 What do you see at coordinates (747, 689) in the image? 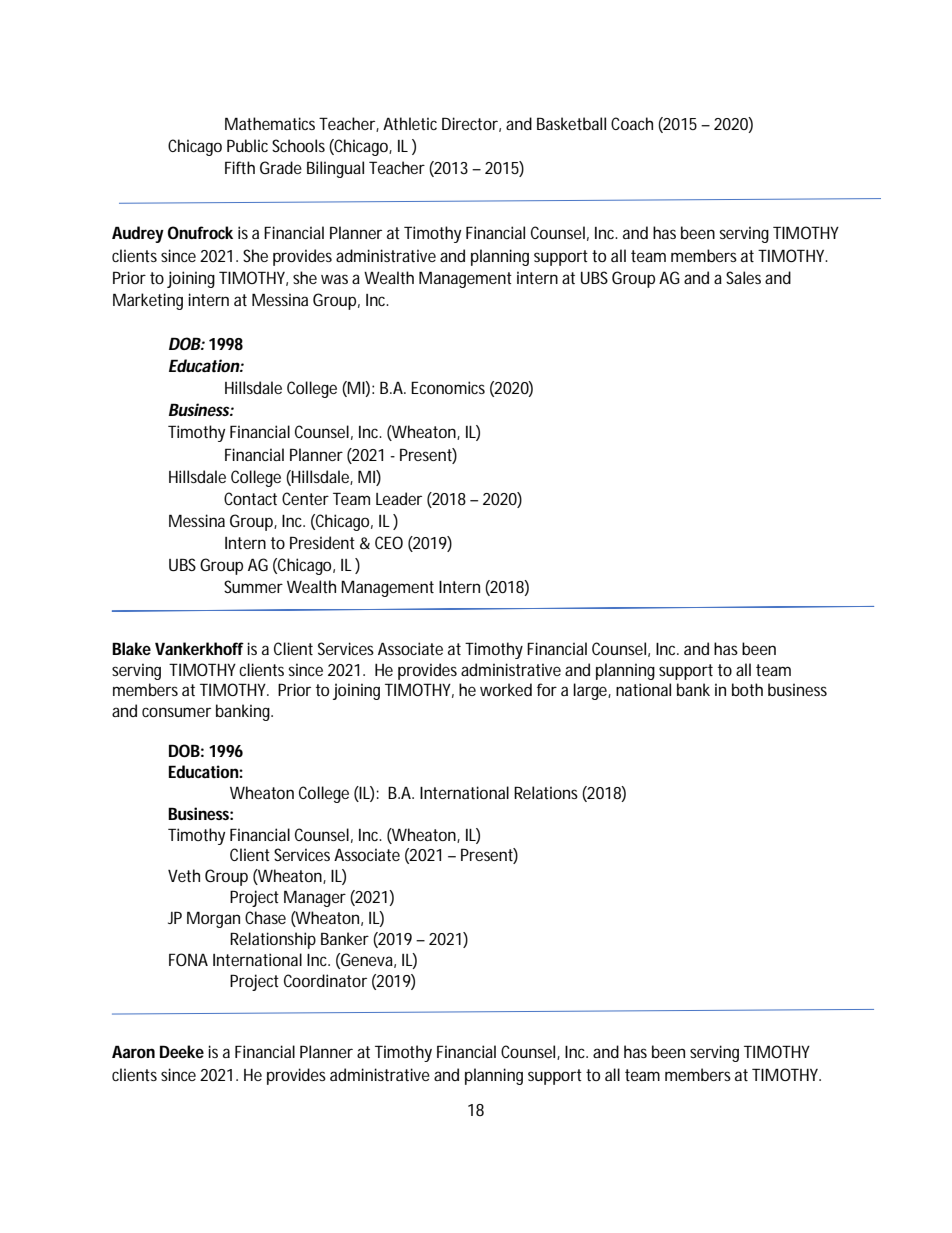
I see `both` at bounding box center [747, 689].
